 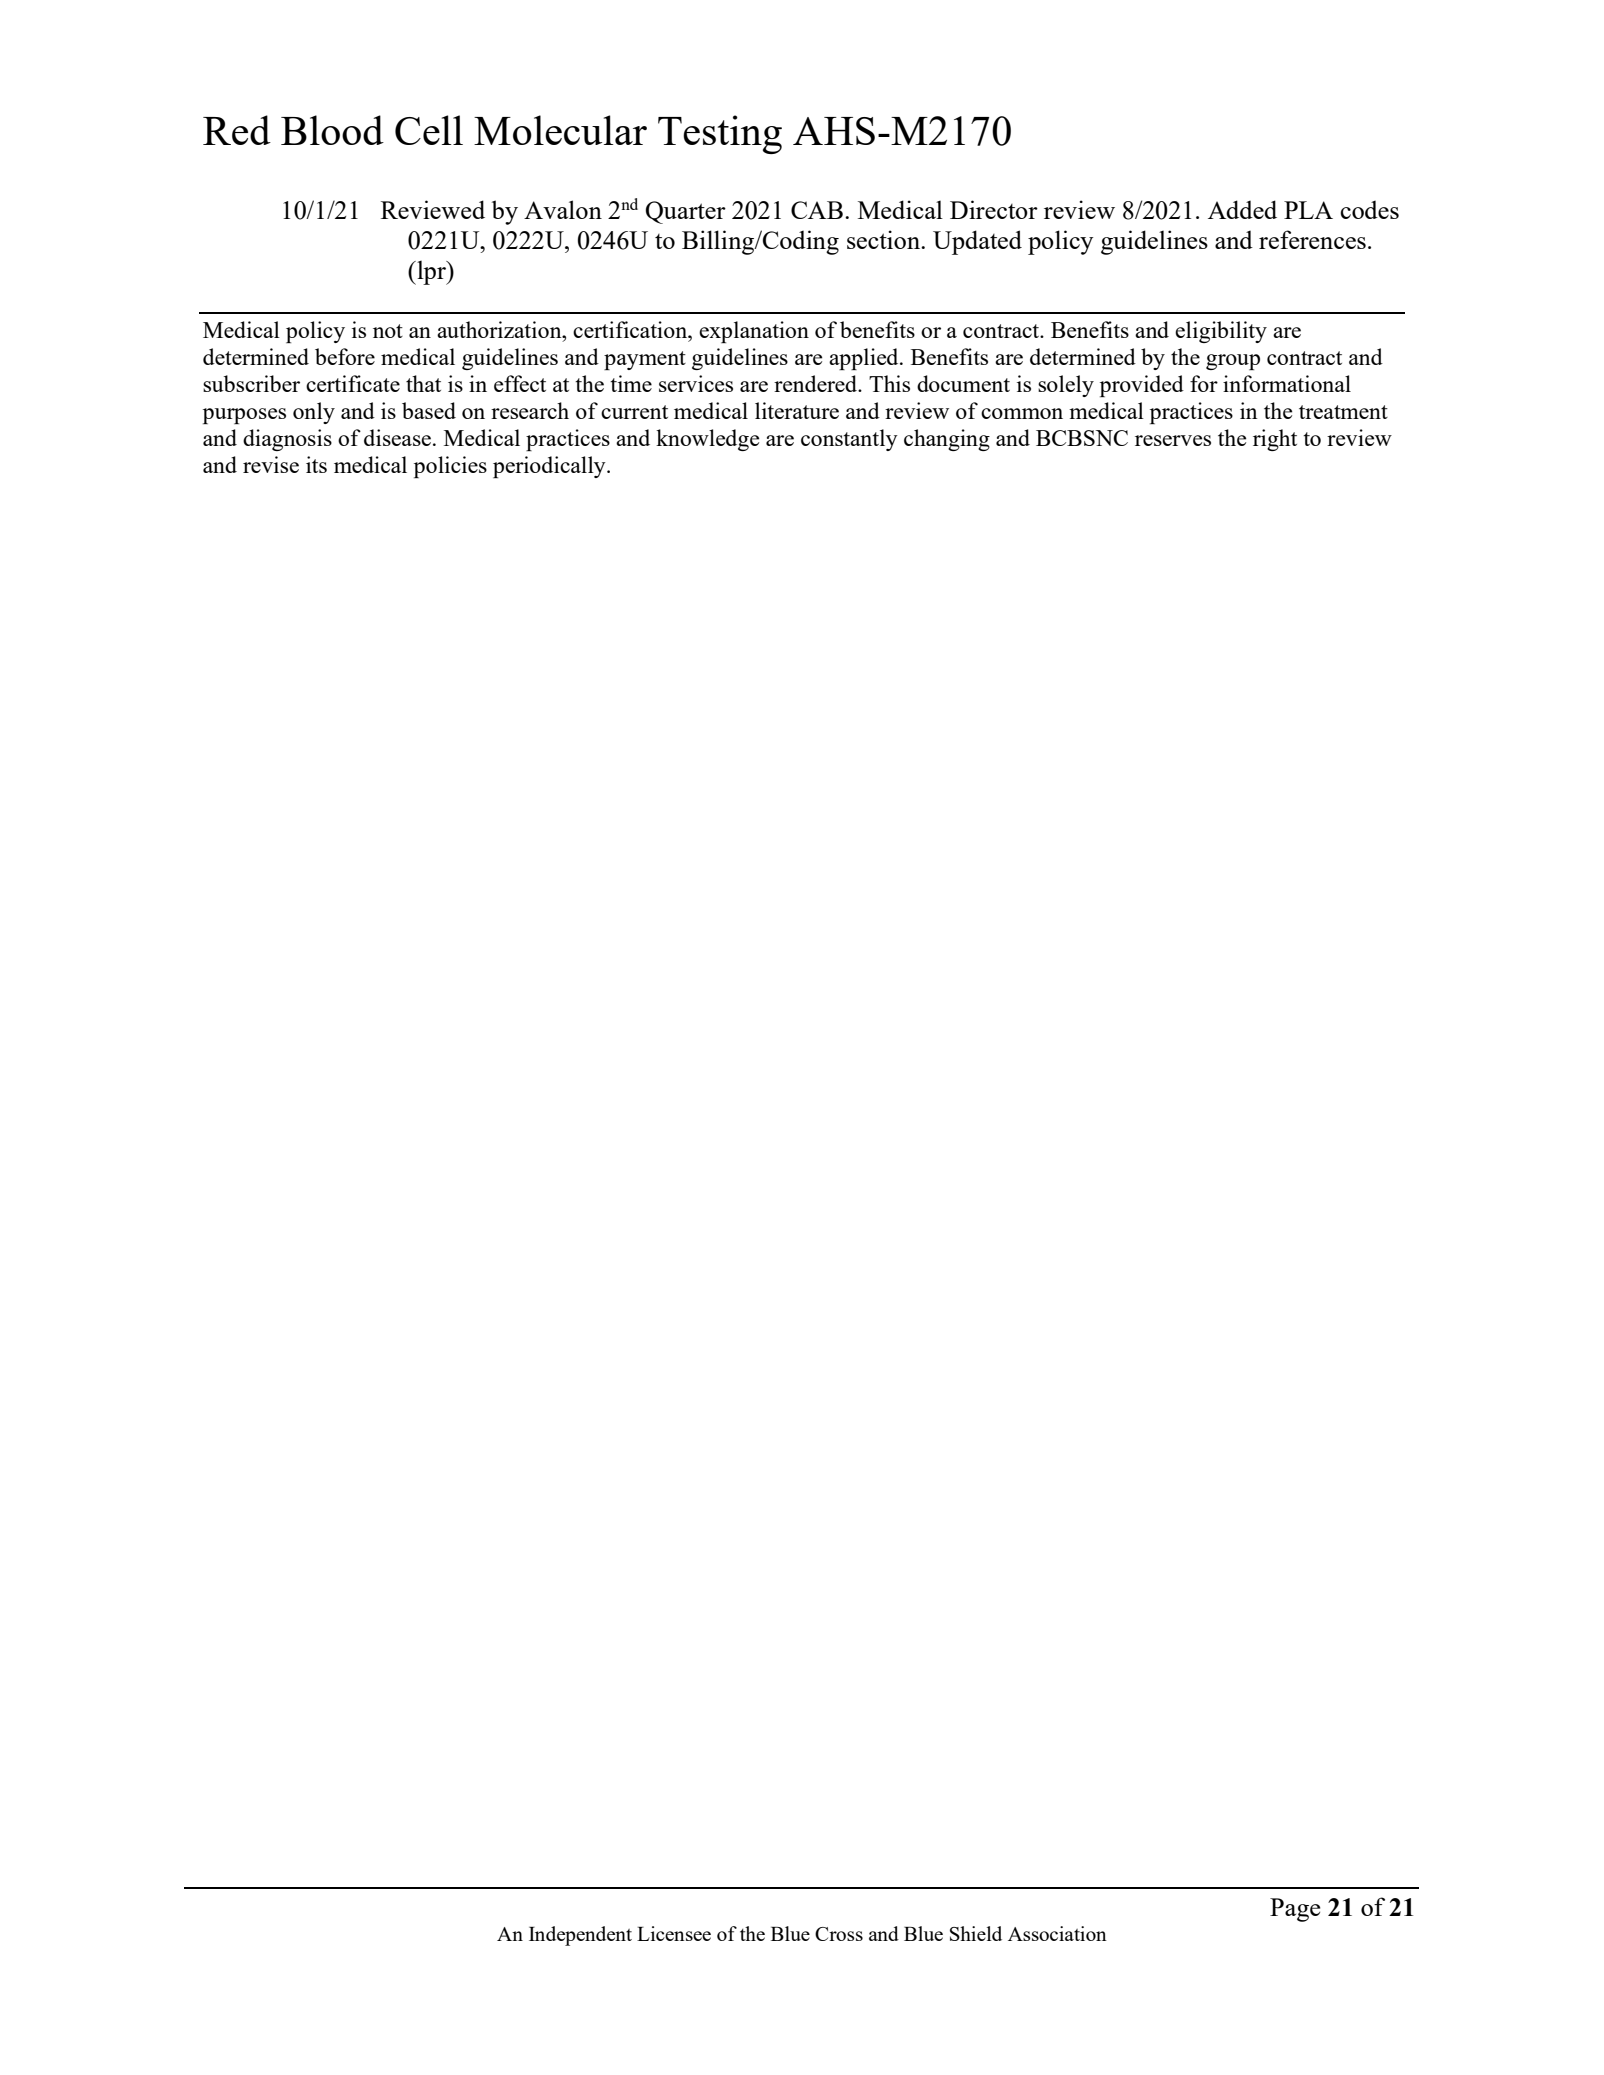 I want to click on Blood, so click(x=332, y=130).
